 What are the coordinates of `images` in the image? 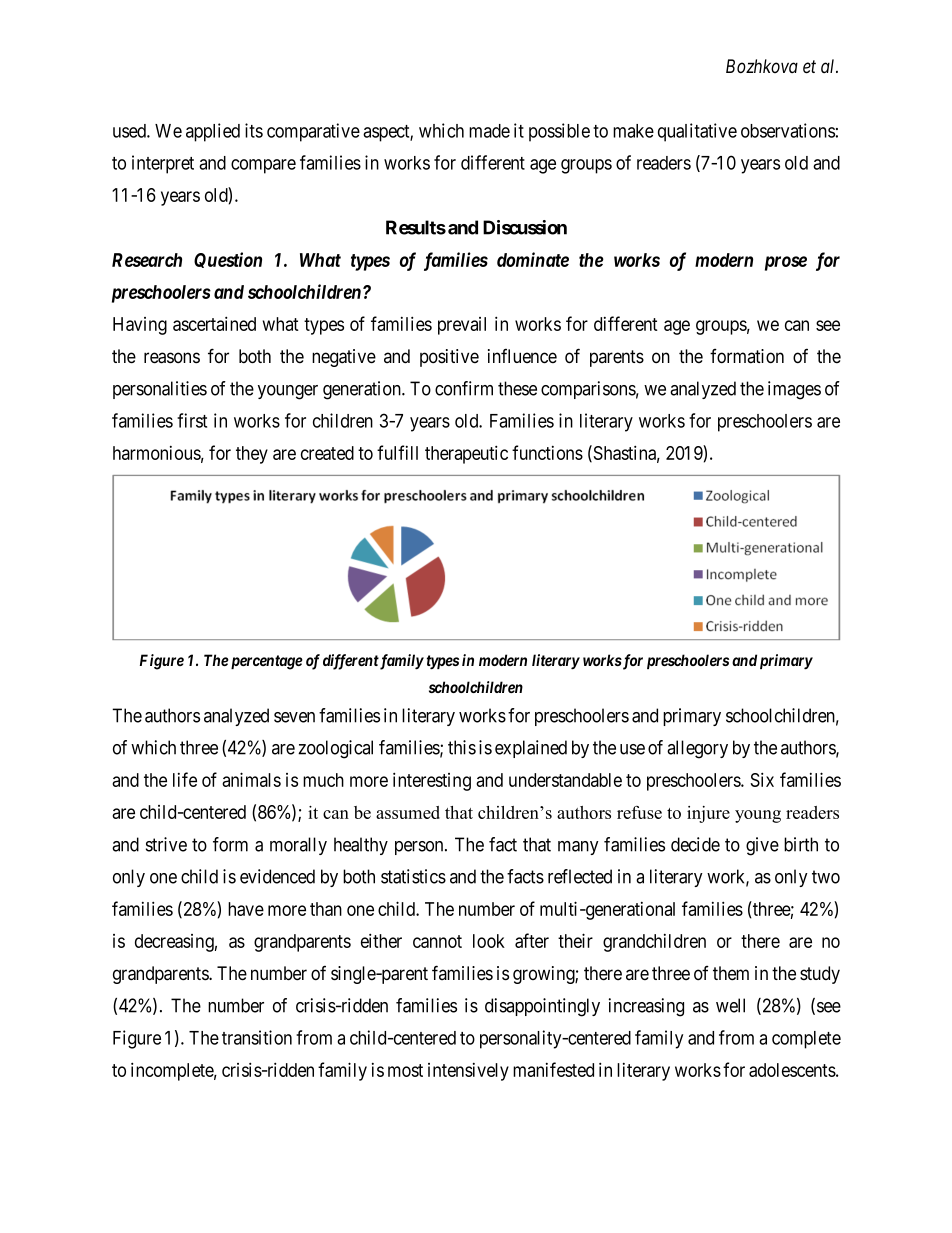 It's located at (794, 390).
